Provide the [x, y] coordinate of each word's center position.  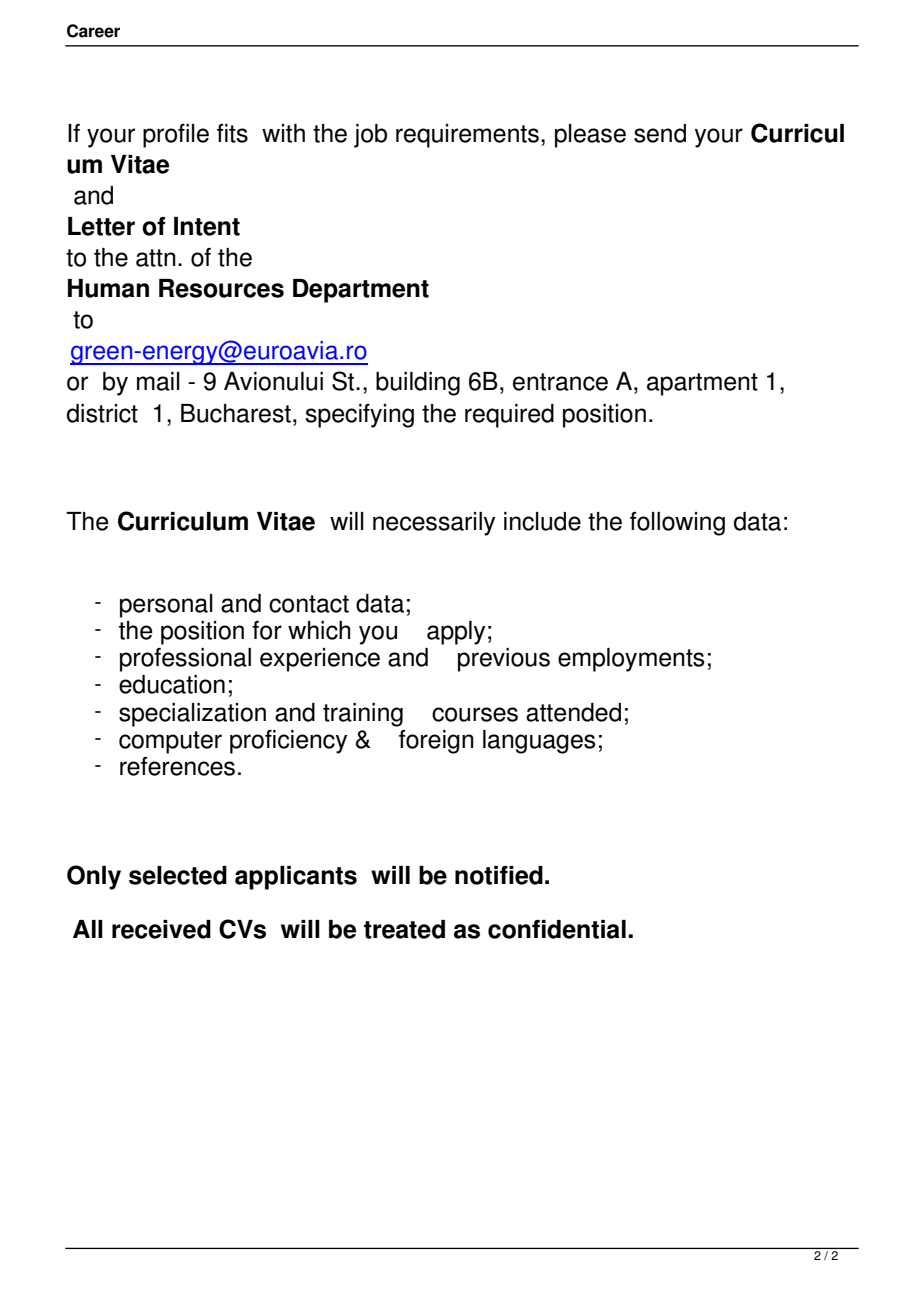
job [370, 136]
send [660, 133]
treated [404, 929]
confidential [557, 929]
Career [93, 31]
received [161, 929]
